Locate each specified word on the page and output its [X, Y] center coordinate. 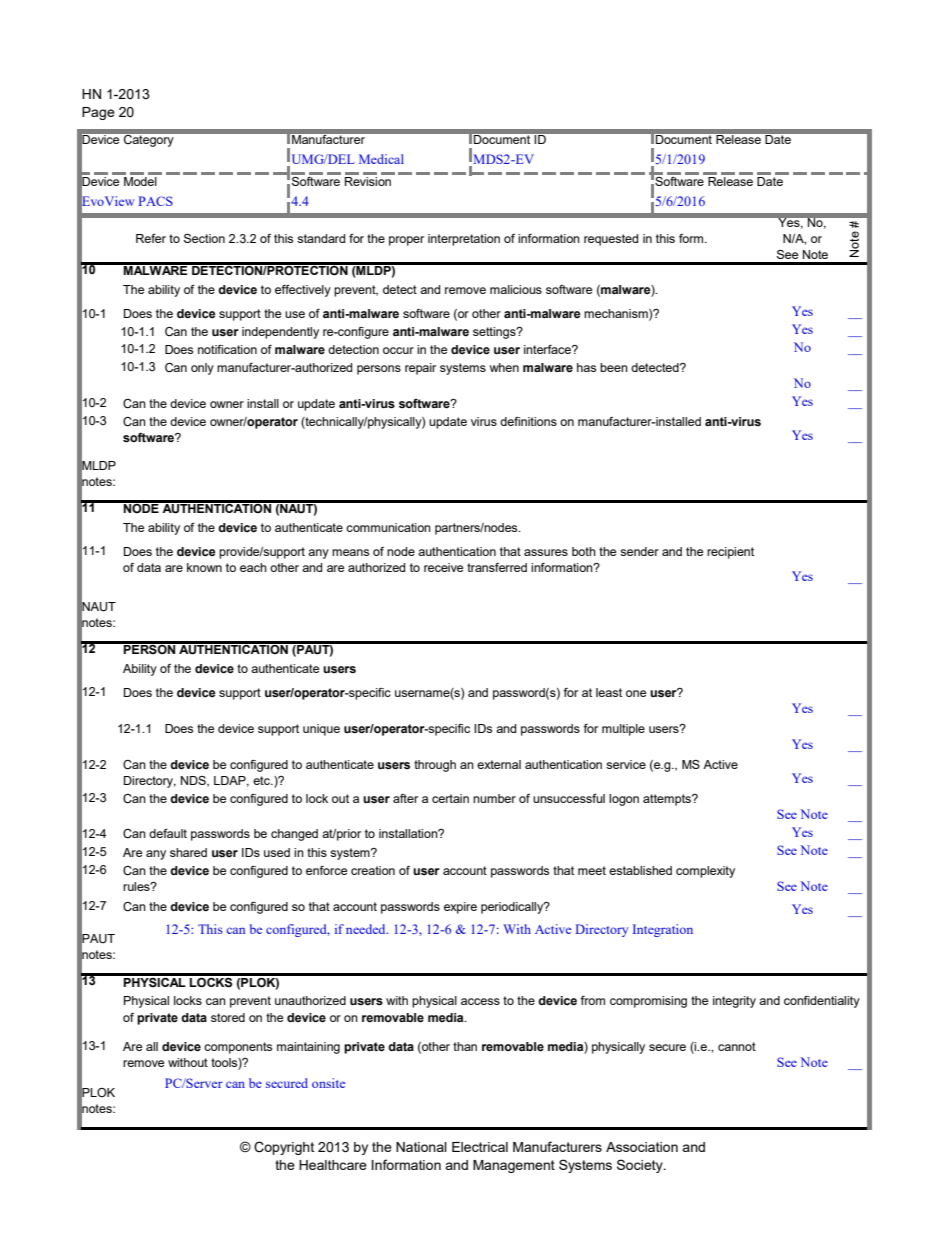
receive [443, 567]
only [202, 369]
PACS [155, 201]
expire [460, 908]
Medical [381, 159]
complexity [705, 872]
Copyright [284, 1148]
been [614, 367]
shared [188, 852]
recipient [730, 553]
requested [611, 240]
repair [420, 369]
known [204, 567]
